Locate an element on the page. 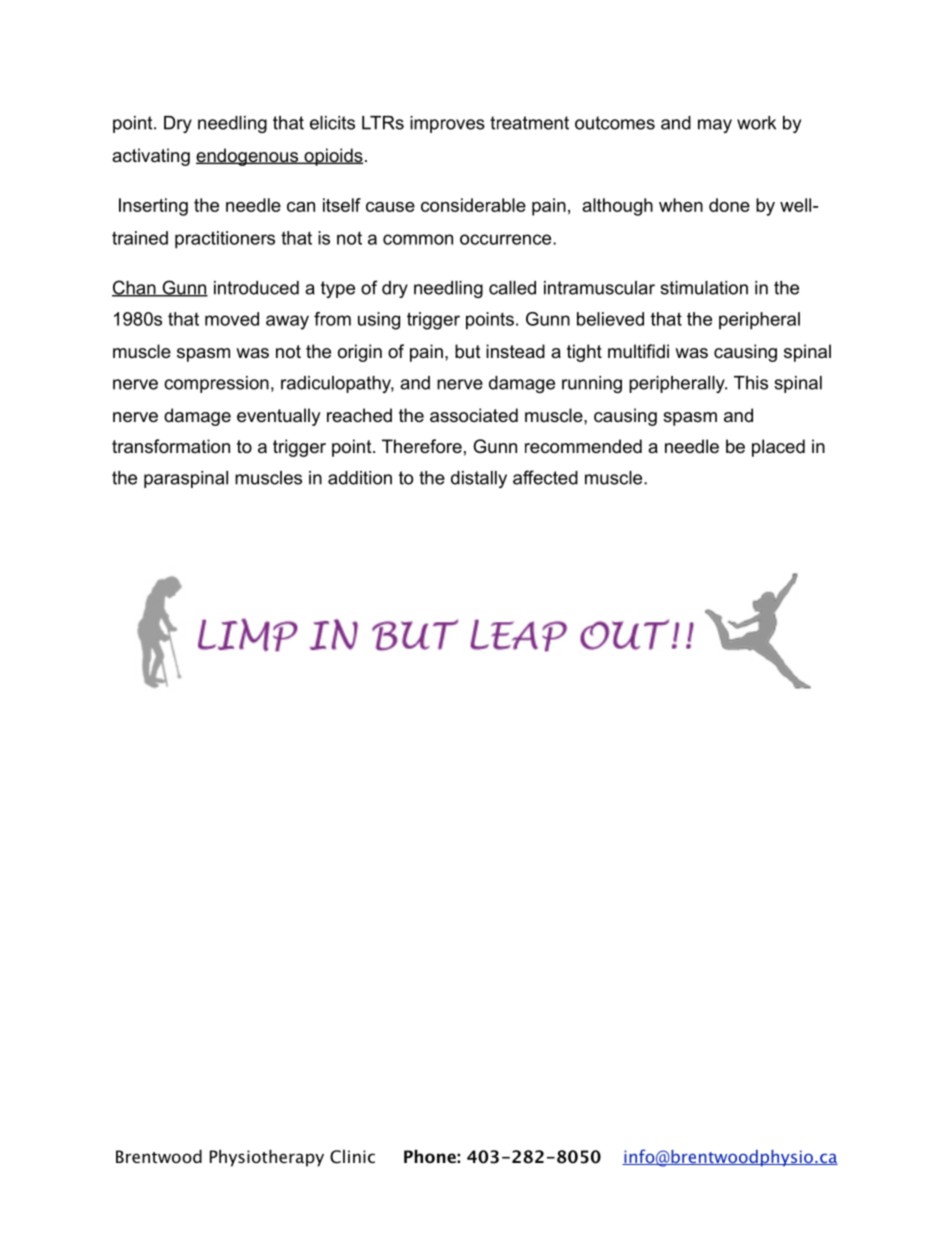 This document has height=1233, width=952. may is located at coordinates (715, 126).
